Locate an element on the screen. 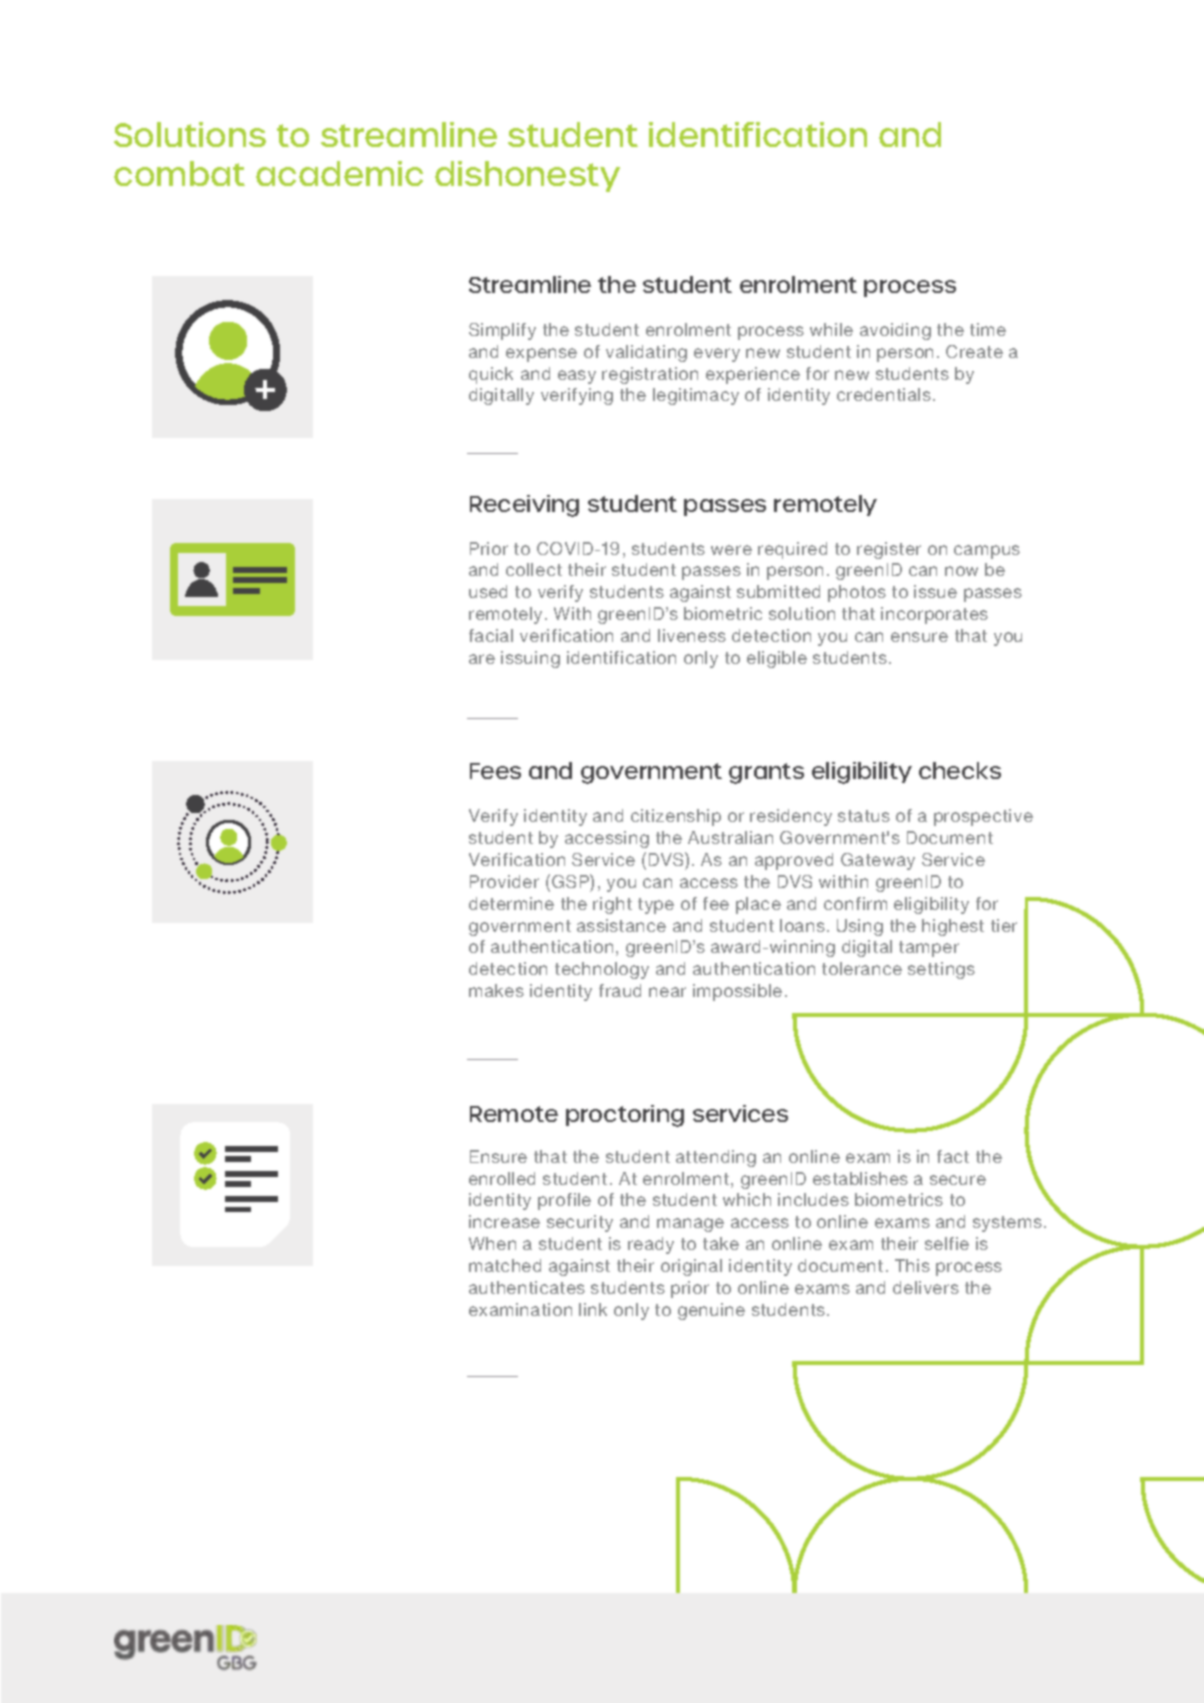 The height and width of the screenshot is (1703, 1204). When is located at coordinates (492, 1243).
